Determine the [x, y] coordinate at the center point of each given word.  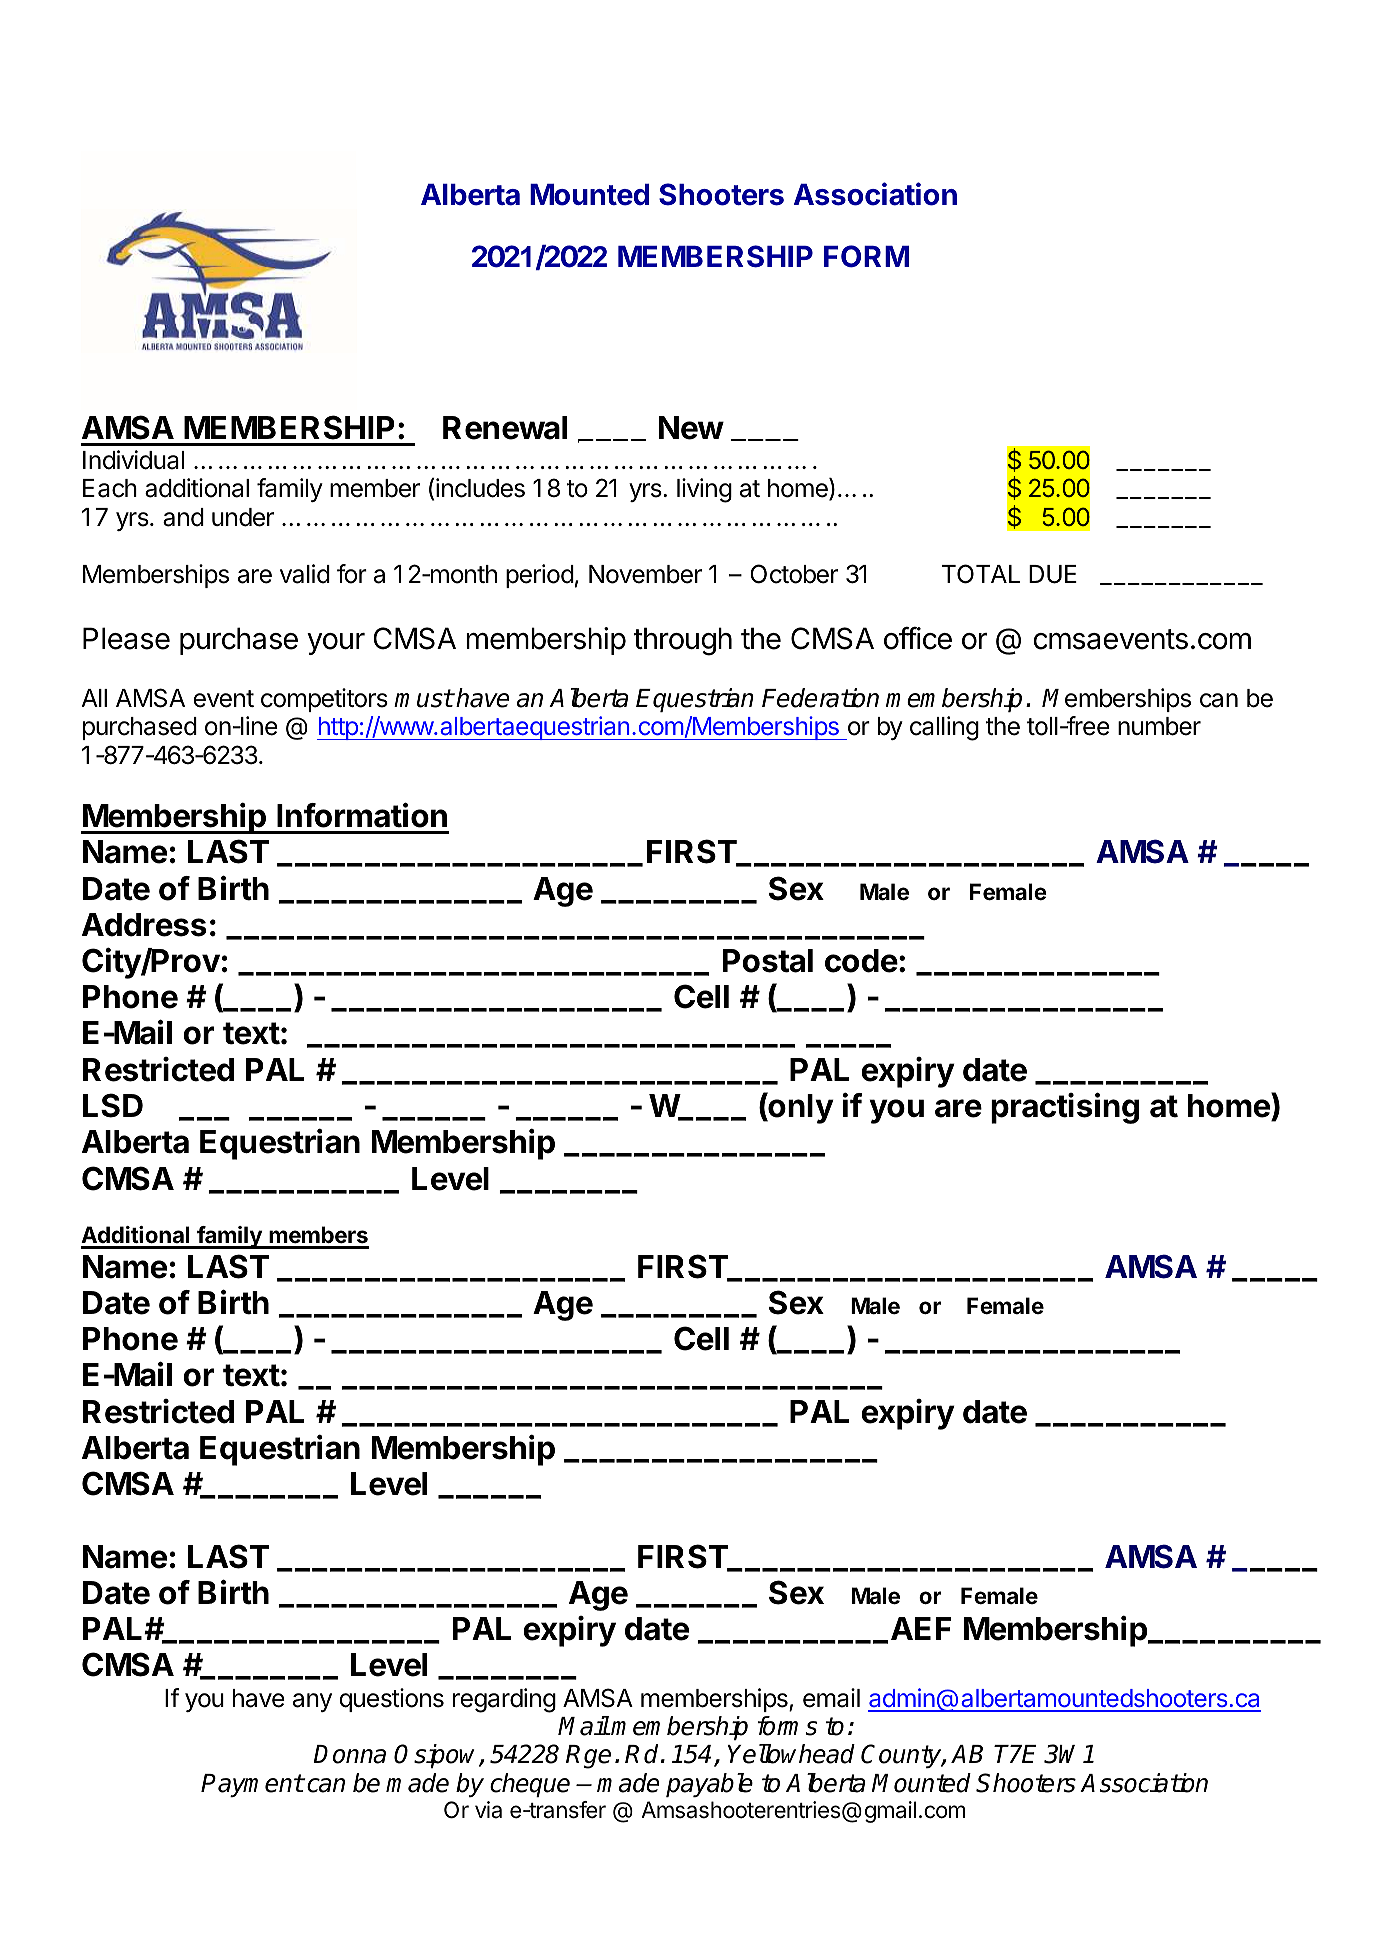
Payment [252, 1785]
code [861, 961]
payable [709, 1785]
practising [1065, 1108]
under [243, 517]
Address [144, 925]
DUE [1053, 574]
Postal [768, 961]
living [704, 490]
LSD [113, 1105]
